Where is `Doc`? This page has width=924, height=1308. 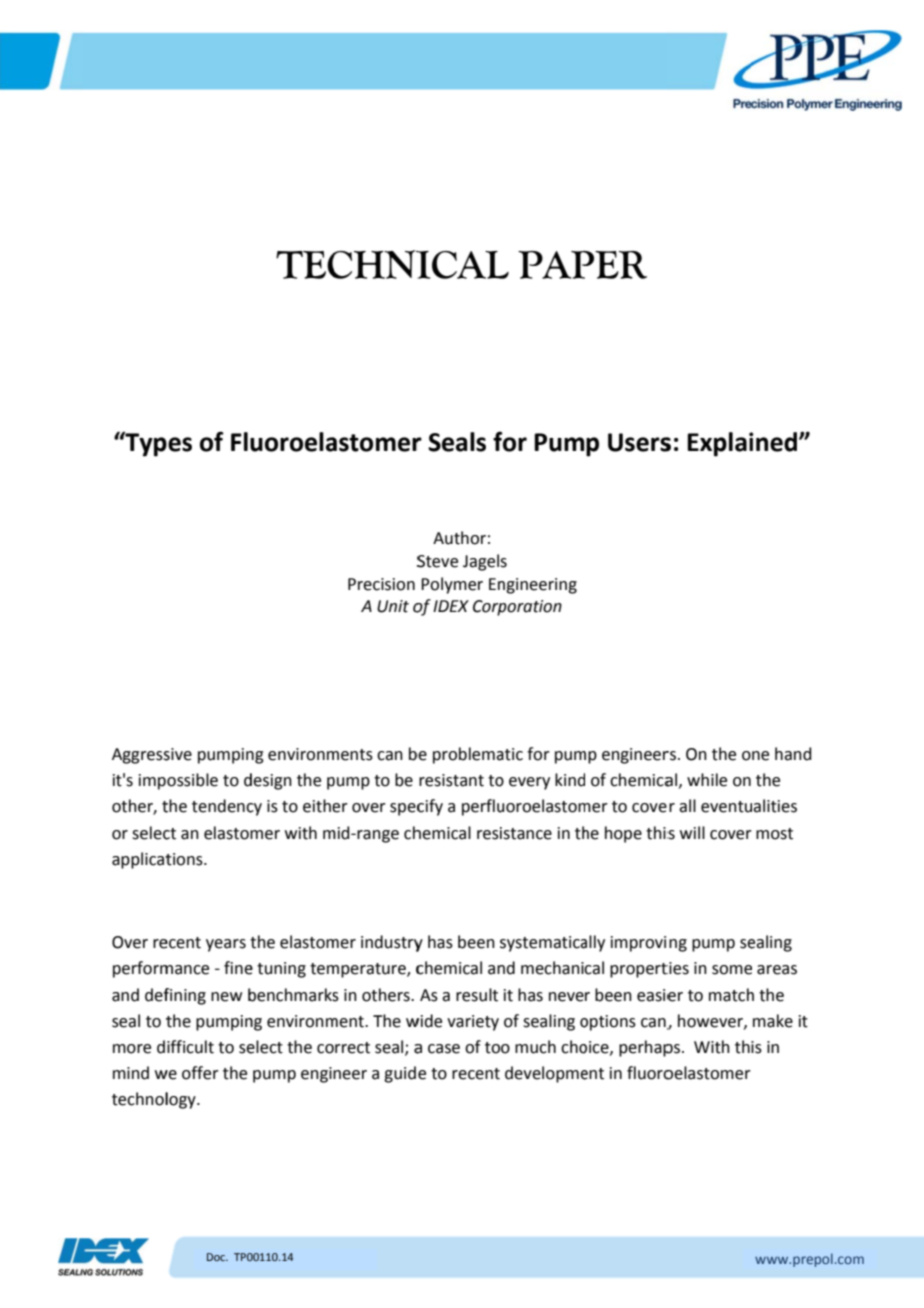 Doc is located at coordinates (217, 1257).
